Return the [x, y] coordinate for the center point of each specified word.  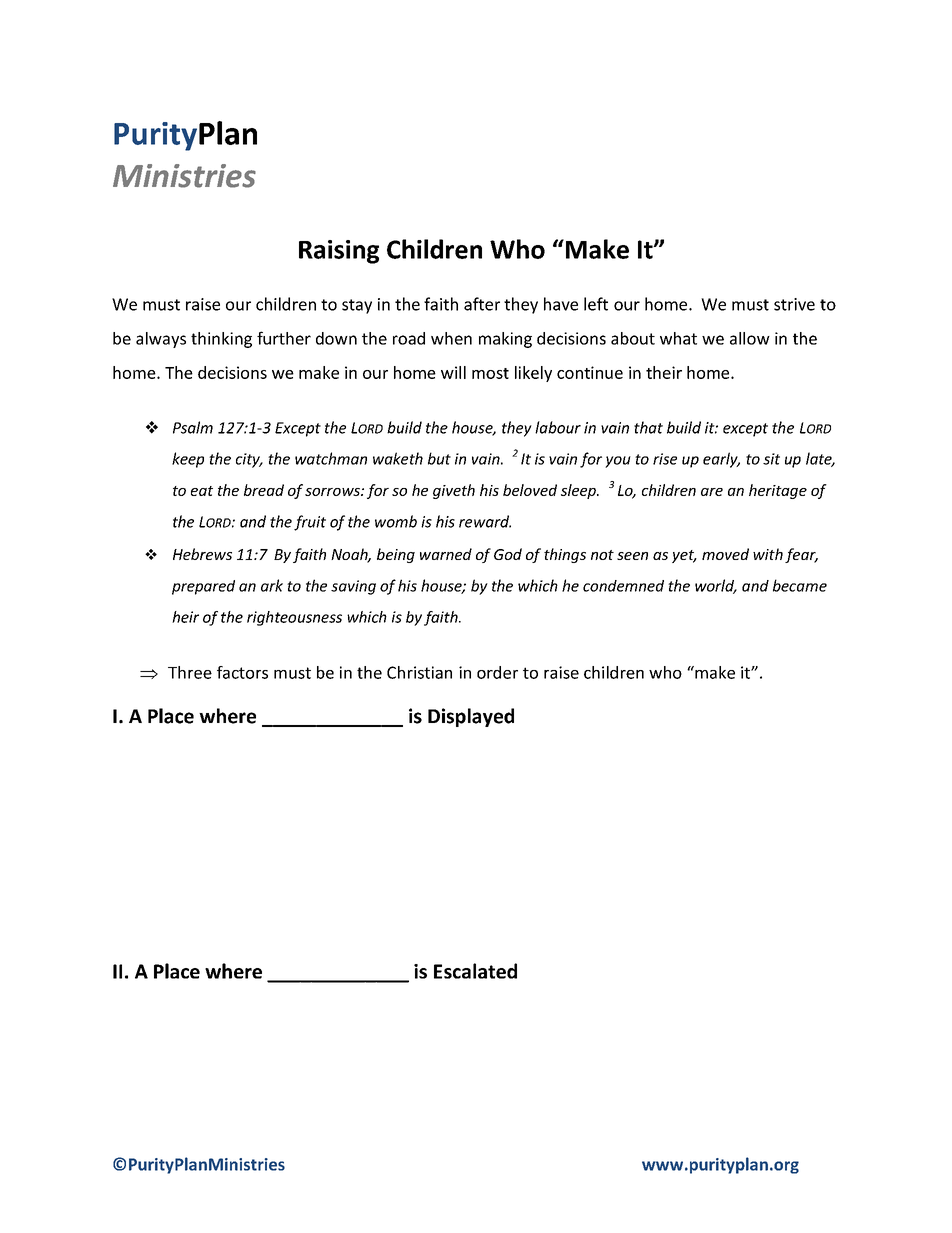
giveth [454, 491]
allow [750, 338]
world [716, 586]
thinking [221, 340]
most [490, 373]
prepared [203, 587]
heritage [778, 491]
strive [794, 304]
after [482, 304]
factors [242, 672]
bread [264, 490]
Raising [339, 252]
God [508, 554]
